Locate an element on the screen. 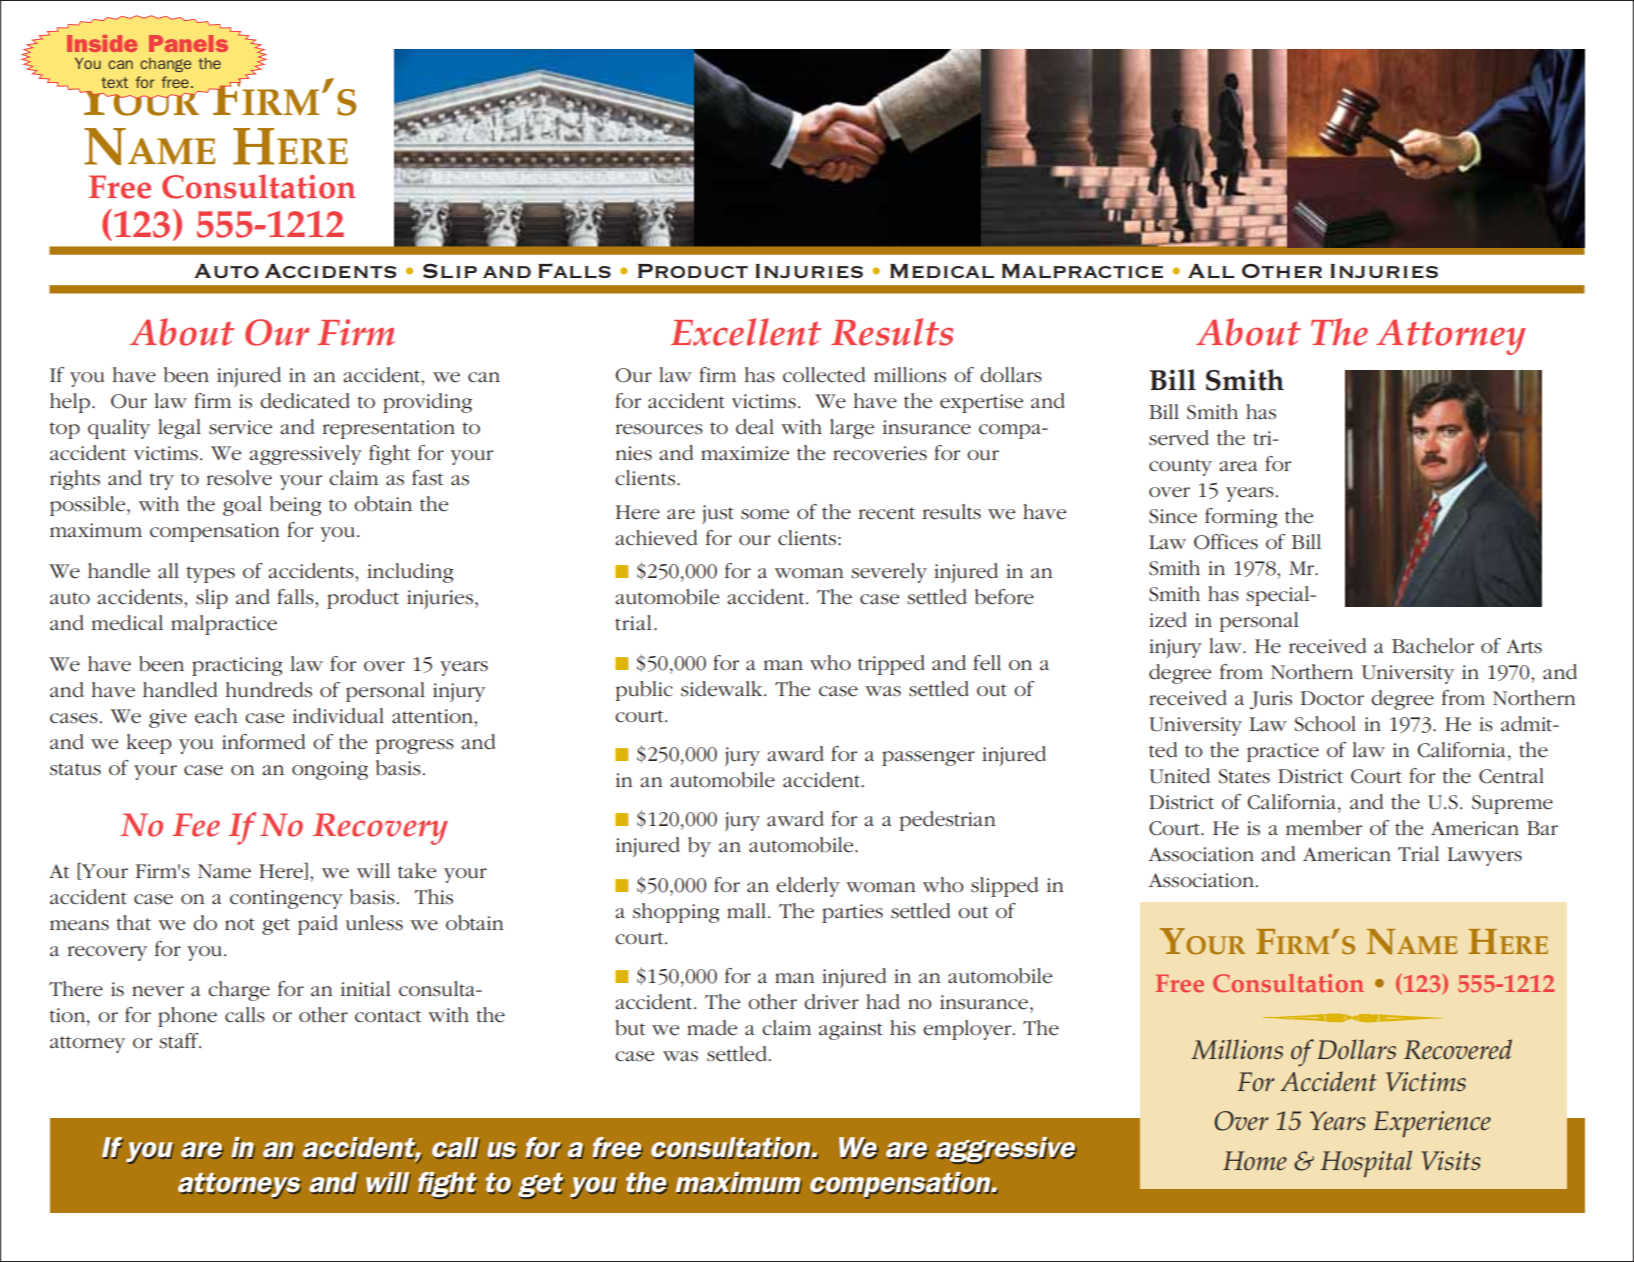  States is located at coordinates (1244, 776).
